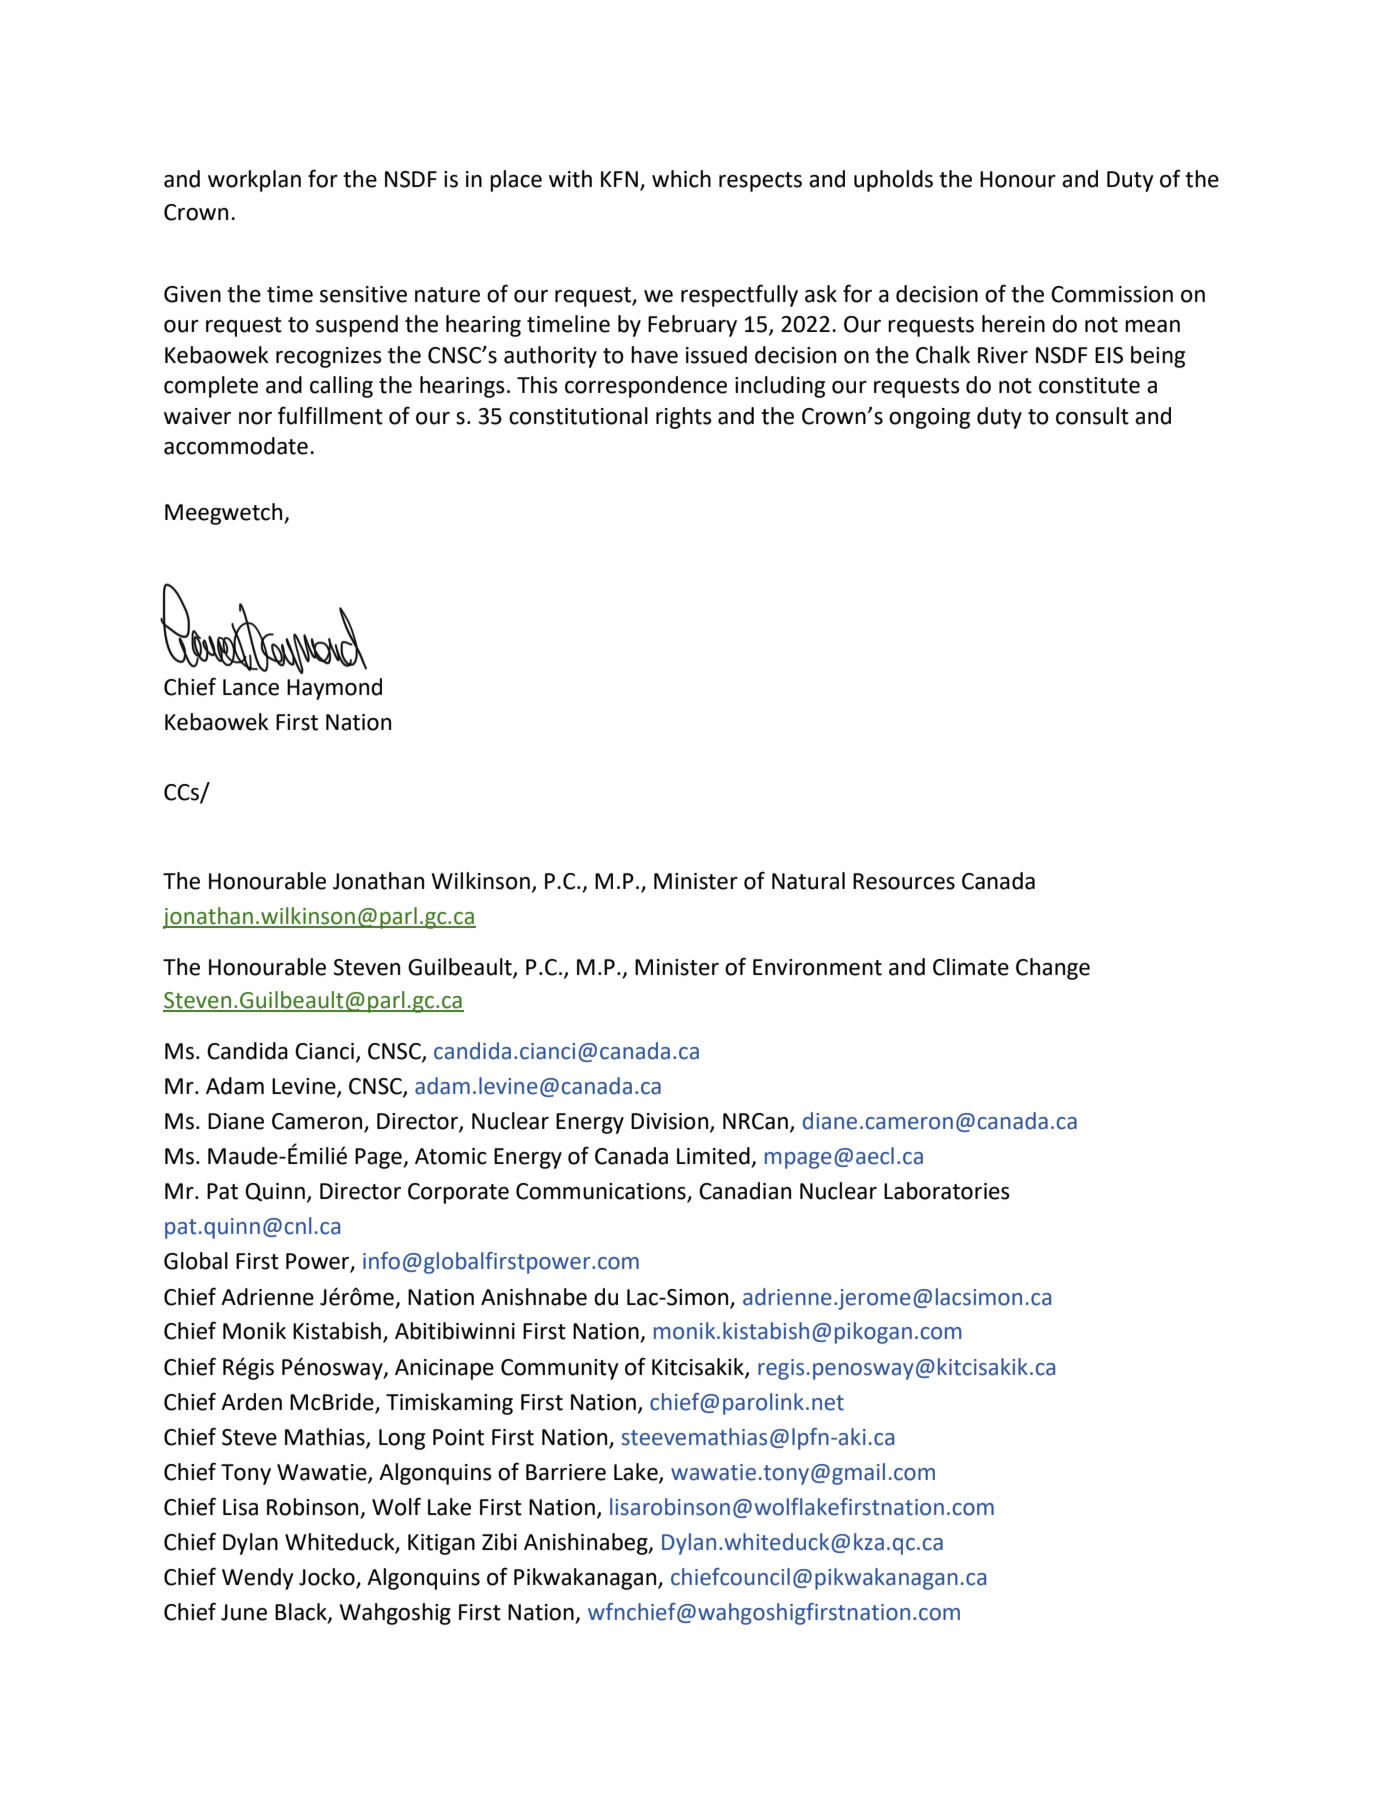  Describe the element at coordinates (681, 179) in the screenshot. I see `which` at that location.
